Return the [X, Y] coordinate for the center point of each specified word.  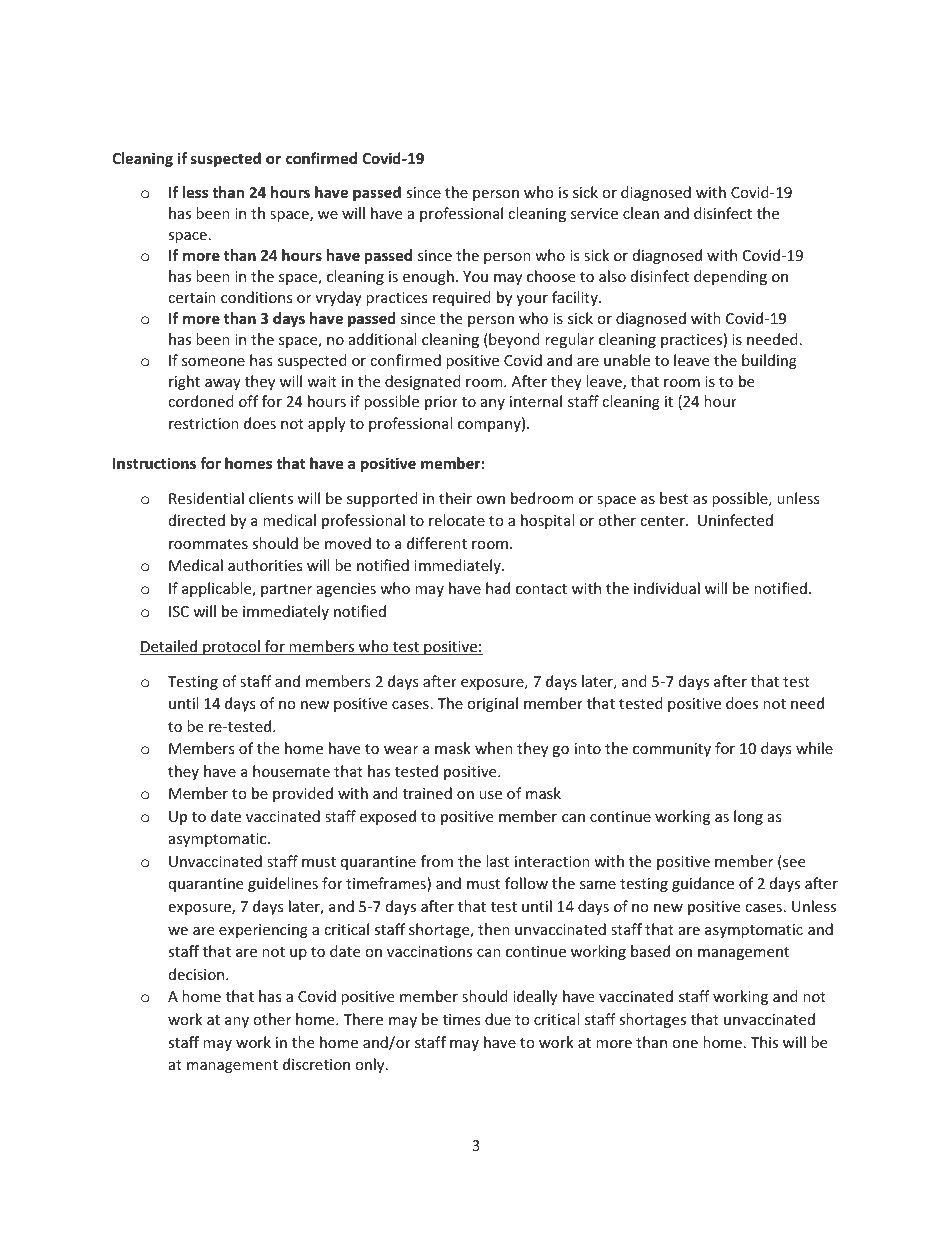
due [498, 1019]
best [674, 498]
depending [730, 277]
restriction [204, 423]
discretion [316, 1064]
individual [667, 588]
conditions [256, 297]
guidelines [283, 884]
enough [428, 277]
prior [441, 403]
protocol [231, 647]
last [497, 861]
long [748, 817]
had [498, 588]
